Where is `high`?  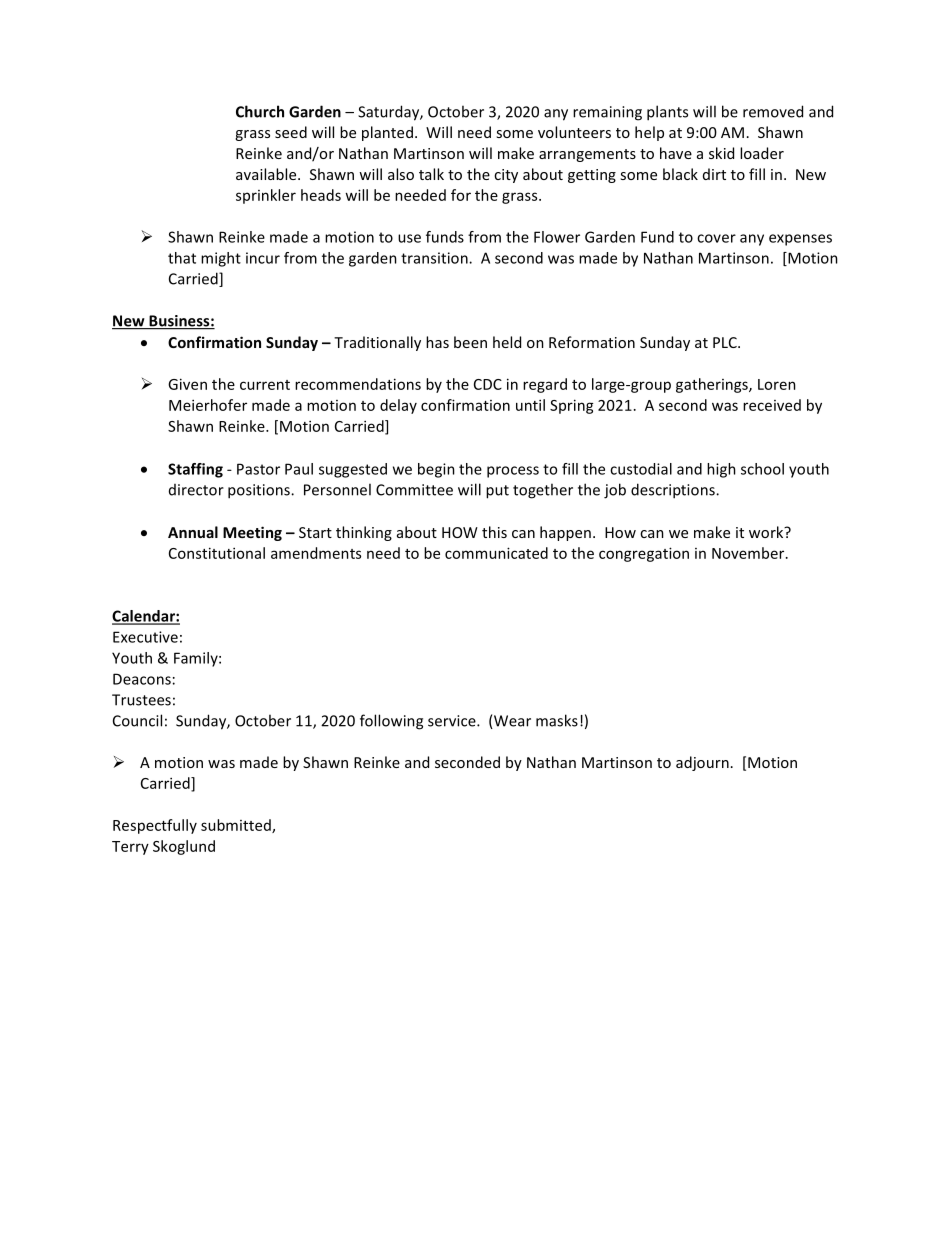 high is located at coordinates (721, 470).
